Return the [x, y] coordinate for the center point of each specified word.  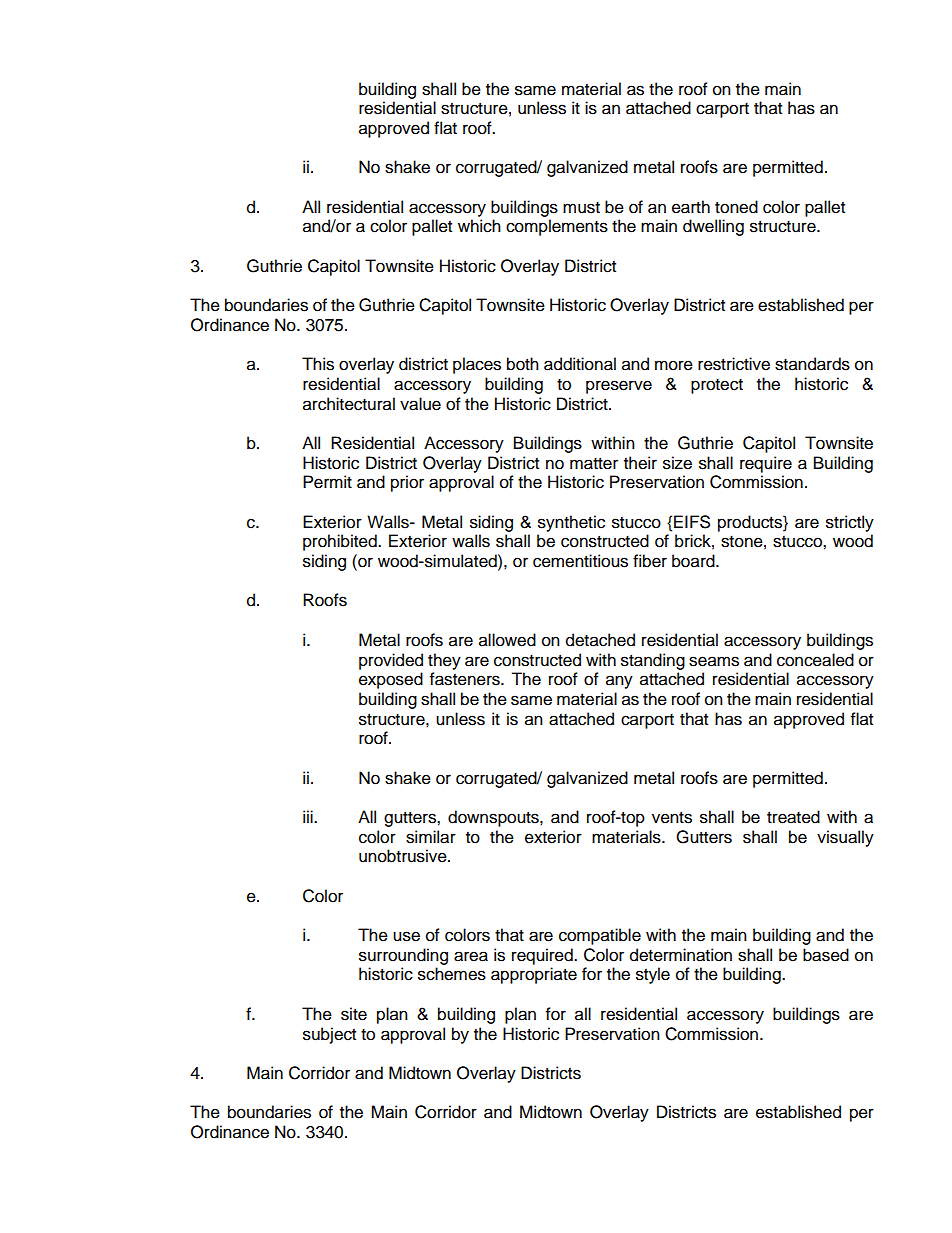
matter [594, 464]
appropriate [534, 975]
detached [600, 640]
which [479, 226]
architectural [349, 404]
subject [329, 1035]
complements [557, 227]
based [826, 955]
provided [391, 661]
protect [717, 386]
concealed [815, 660]
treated [793, 817]
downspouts [494, 818]
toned [736, 207]
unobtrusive [404, 856]
